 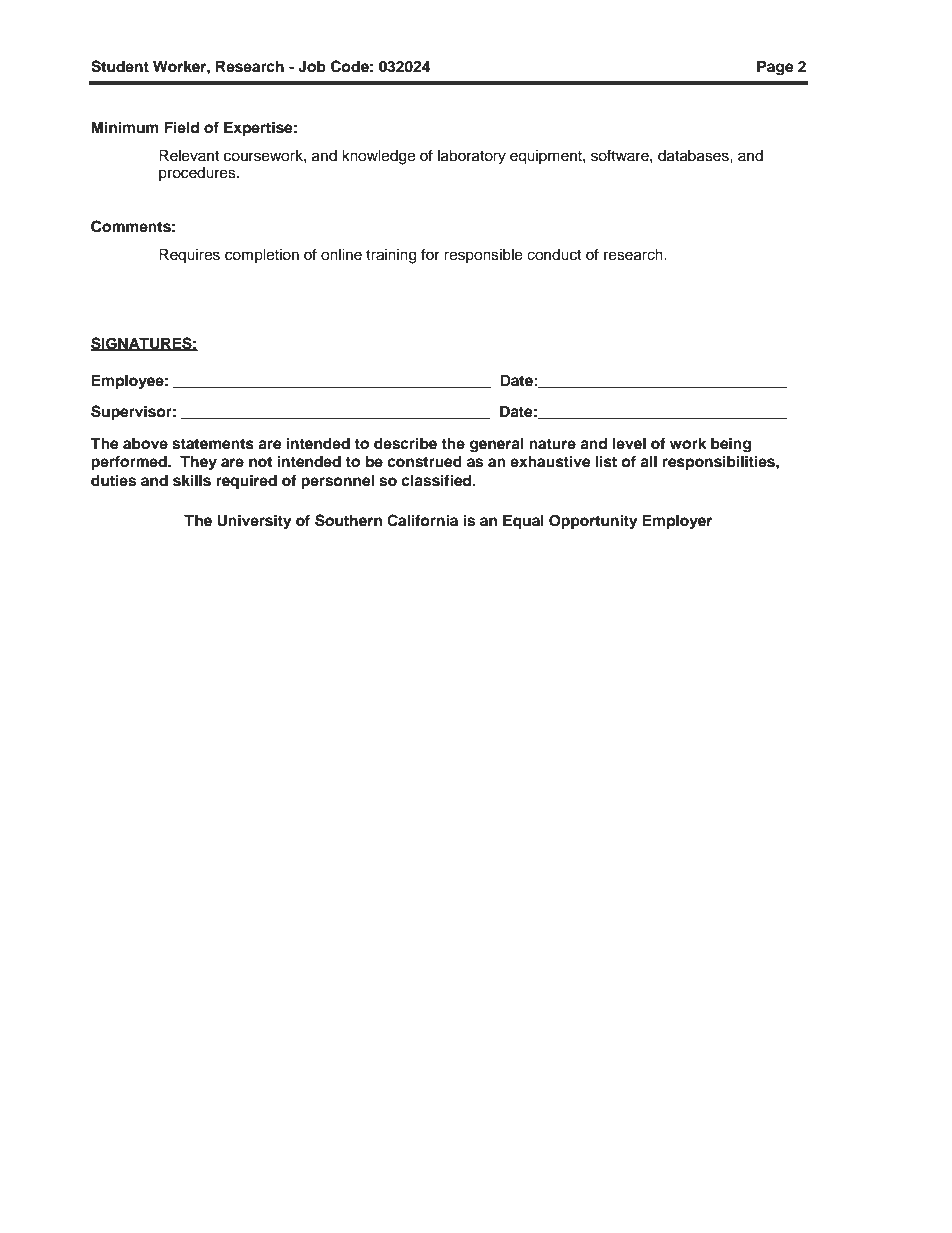 What do you see at coordinates (775, 68) in the screenshot?
I see `Page` at bounding box center [775, 68].
